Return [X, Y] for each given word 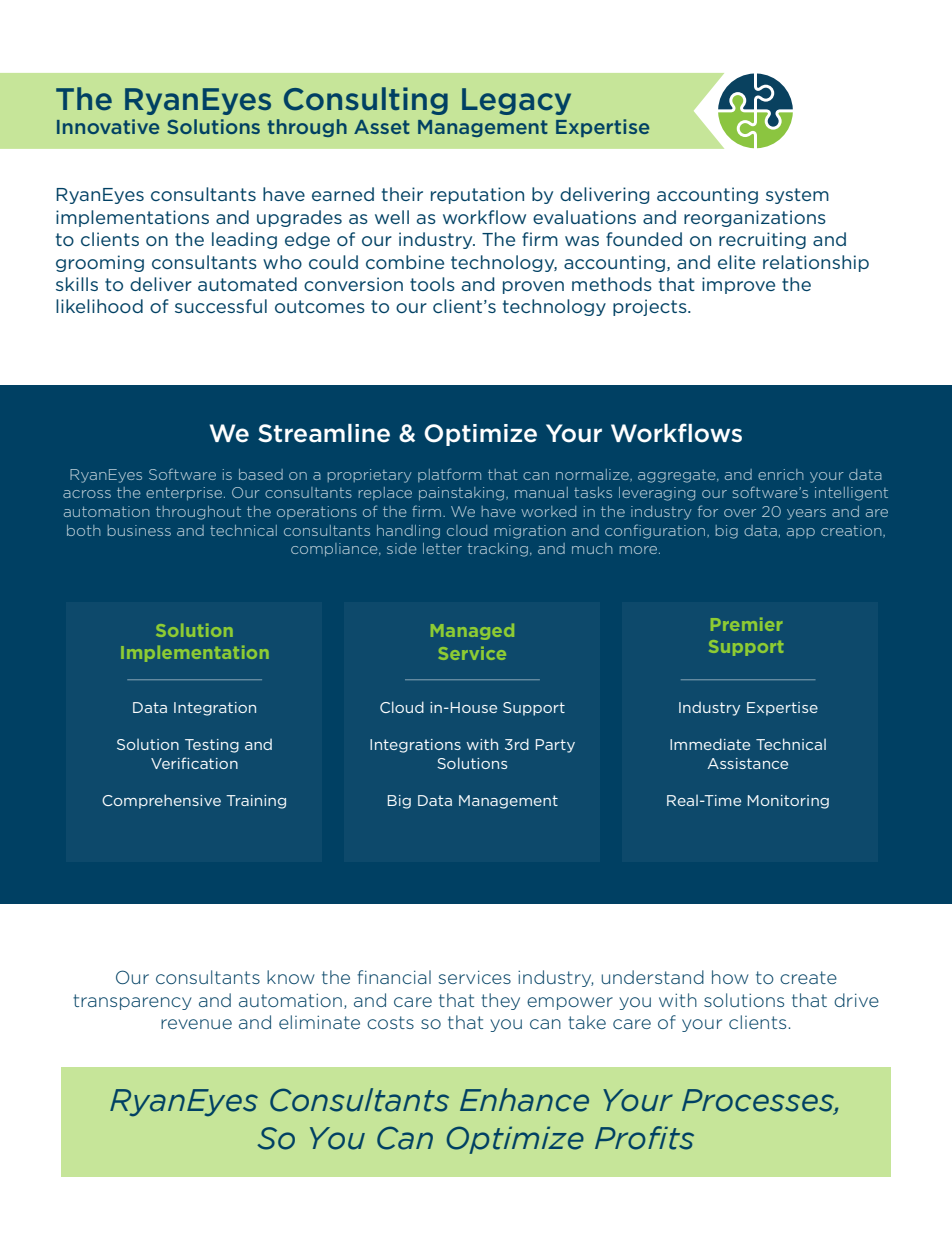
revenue [196, 1024]
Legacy [516, 101]
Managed [472, 632]
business [139, 530]
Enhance [524, 1100]
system [797, 196]
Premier [746, 624]
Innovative [108, 126]
